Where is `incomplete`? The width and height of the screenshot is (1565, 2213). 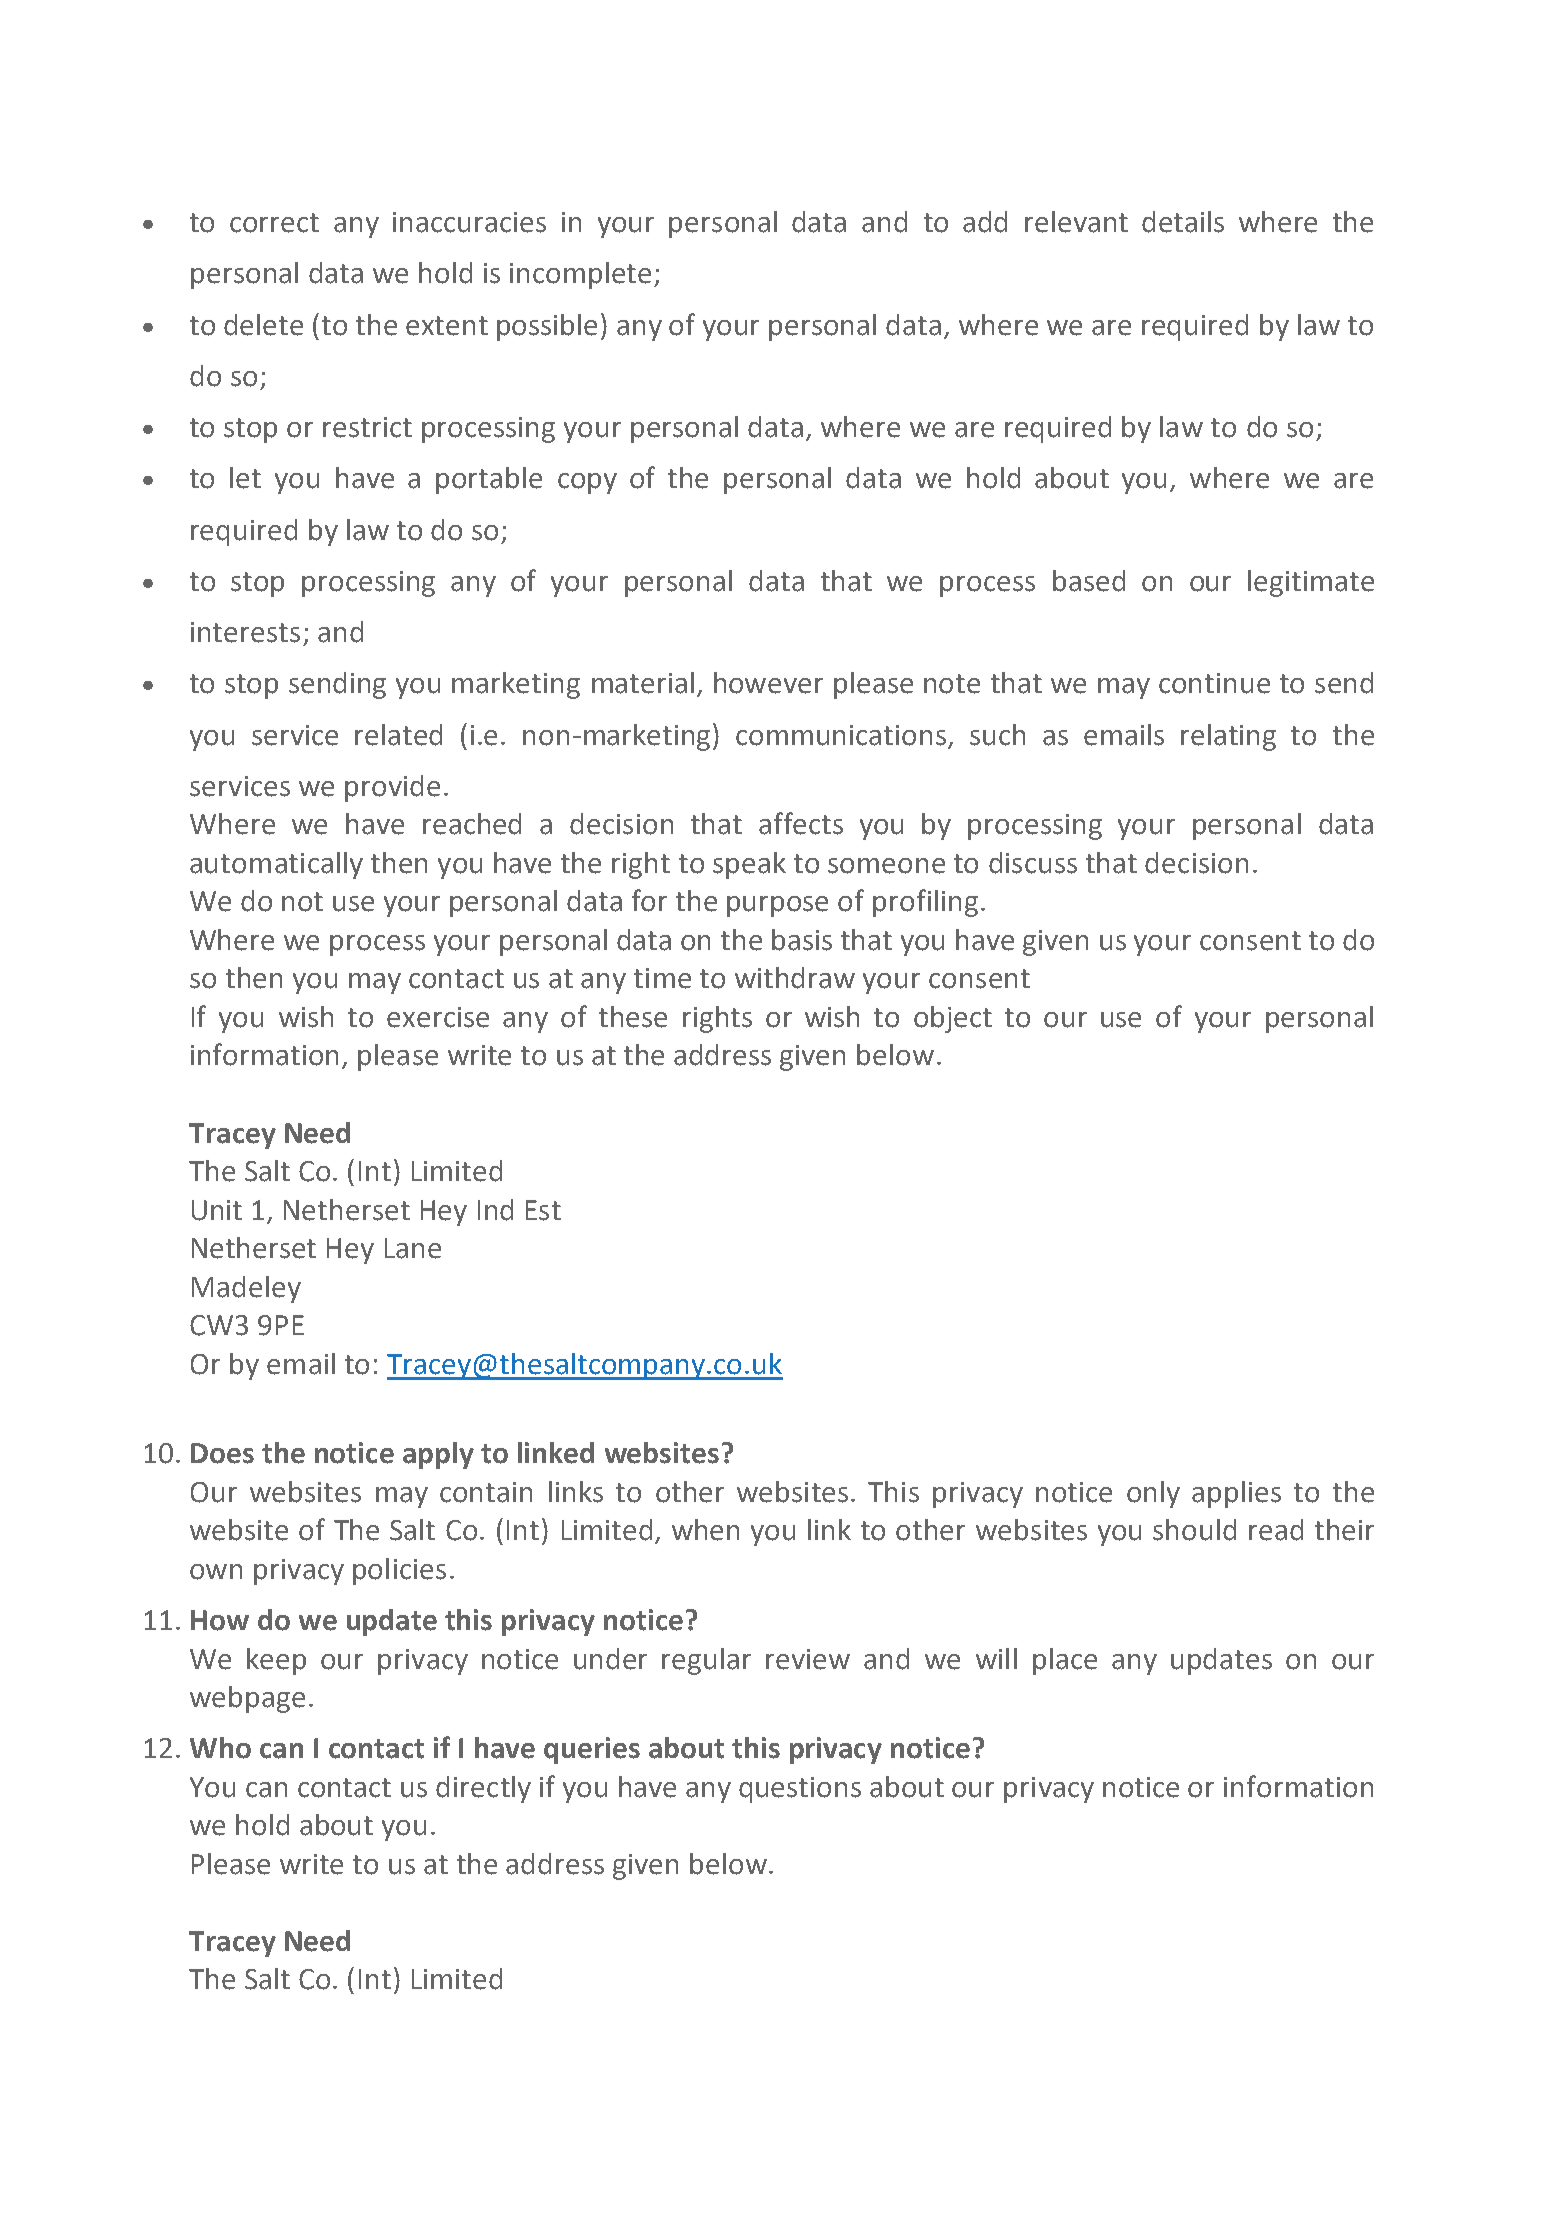
incomplete is located at coordinates (580, 275).
